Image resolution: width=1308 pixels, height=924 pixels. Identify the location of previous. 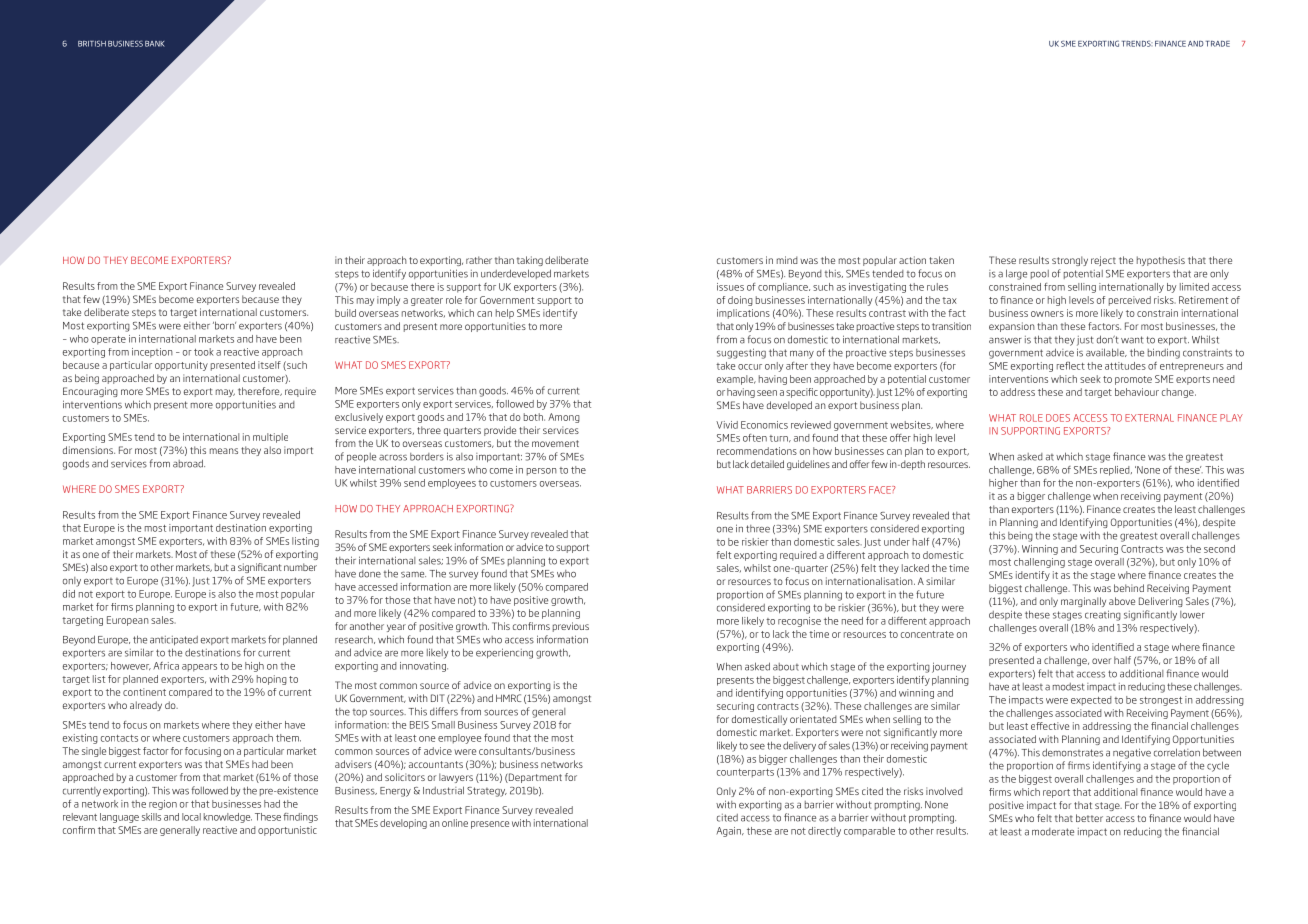
(571, 627).
